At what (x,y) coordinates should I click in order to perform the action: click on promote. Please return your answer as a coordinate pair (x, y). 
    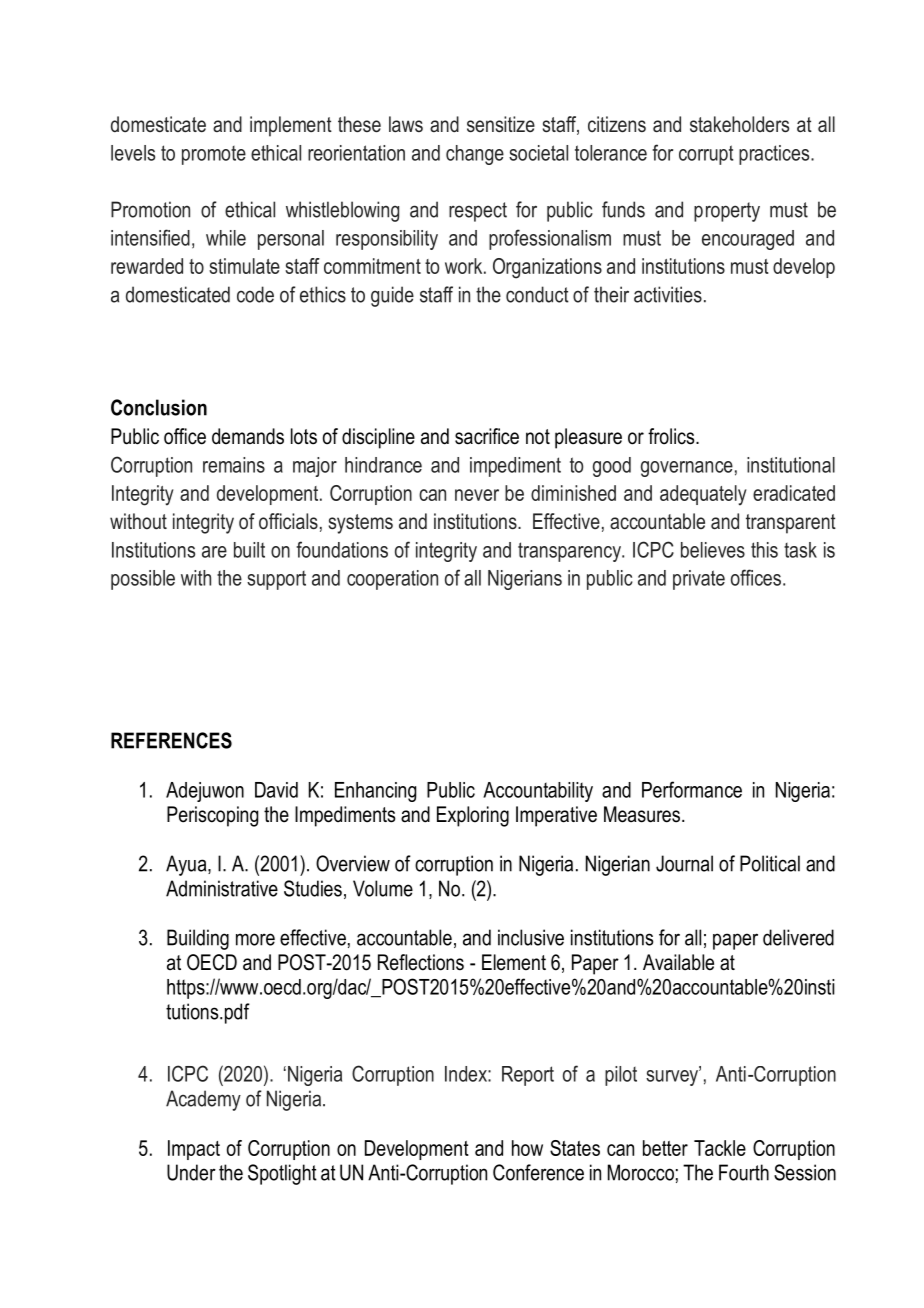
    Looking at the image, I should click on (214, 155).
